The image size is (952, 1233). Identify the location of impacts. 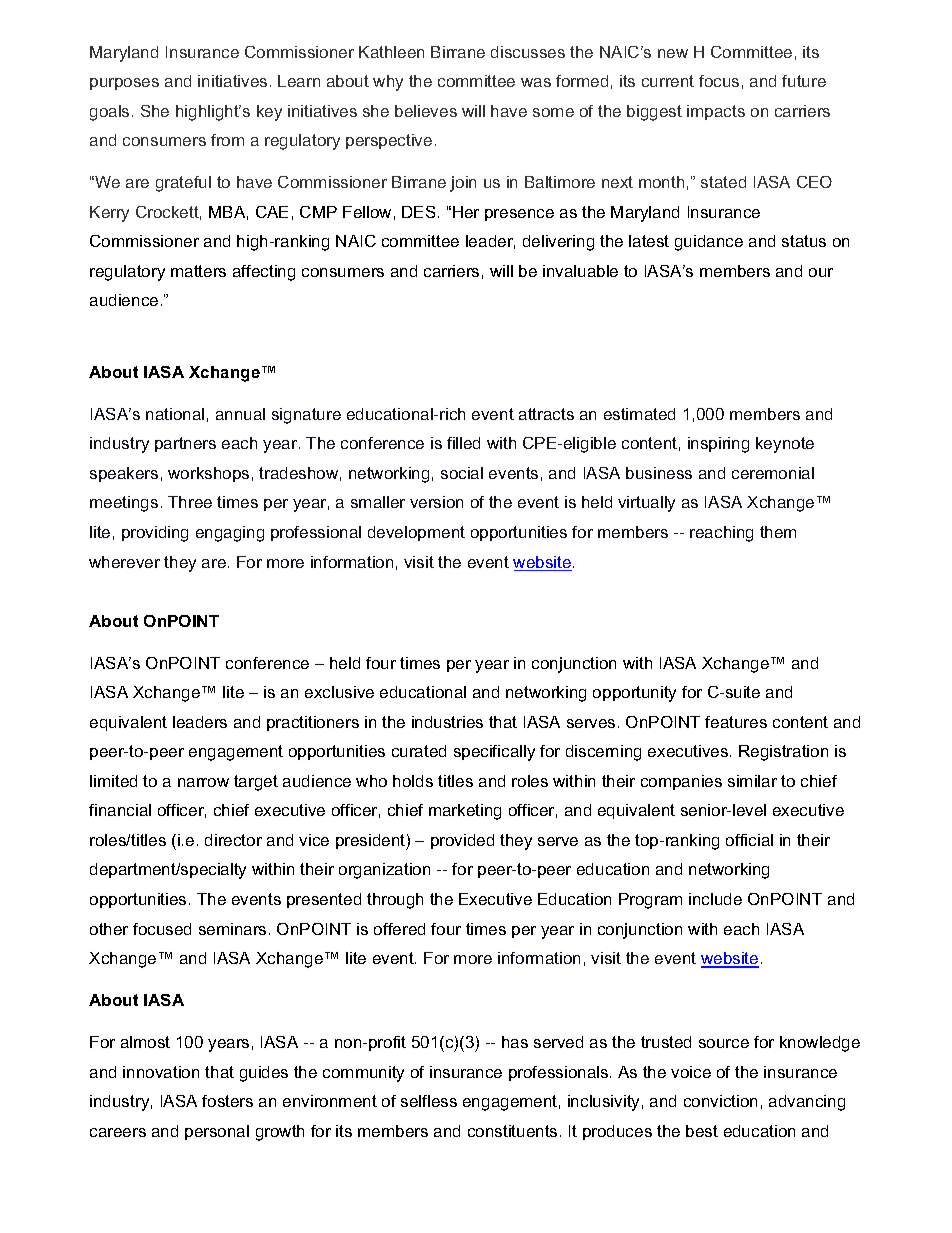
(716, 112).
